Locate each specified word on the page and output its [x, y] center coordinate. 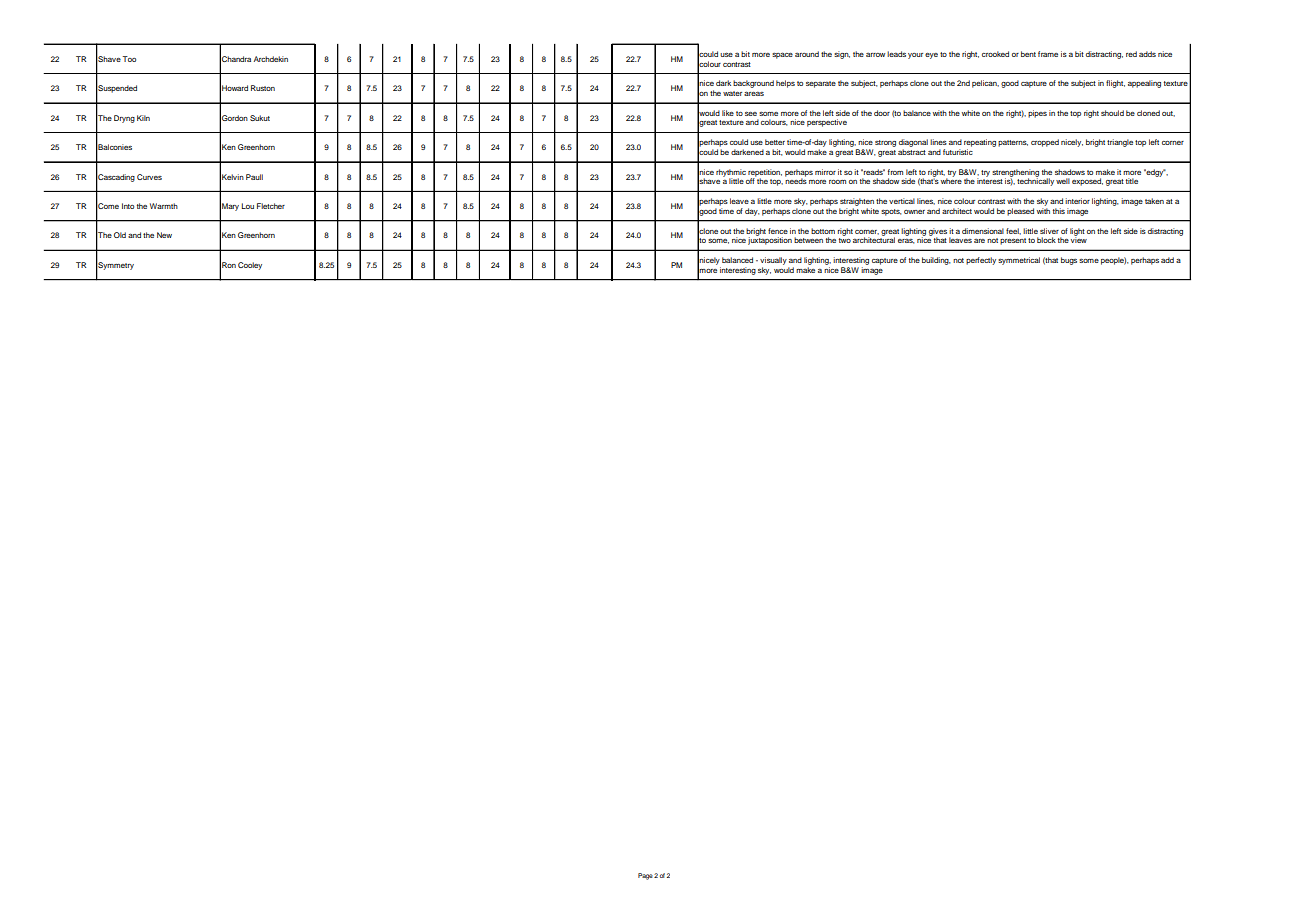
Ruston [263, 88]
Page [645, 876]
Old [120, 235]
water [732, 93]
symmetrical [1019, 261]
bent [1028, 54]
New [164, 235]
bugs [1069, 261]
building [936, 261]
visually [773, 261]
